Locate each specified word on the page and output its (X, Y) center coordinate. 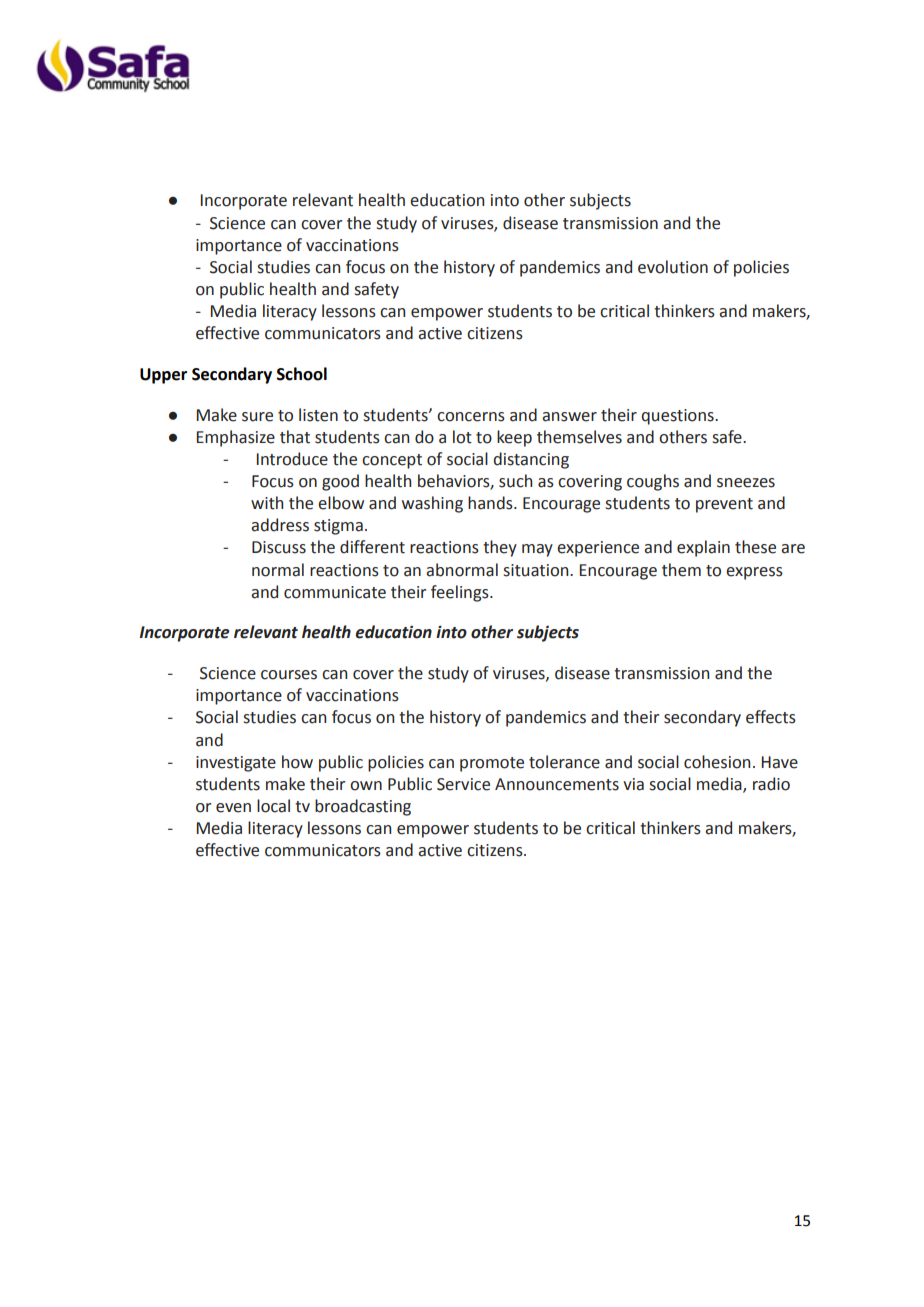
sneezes (746, 483)
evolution (673, 267)
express (754, 573)
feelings (461, 593)
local (273, 806)
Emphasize (236, 438)
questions (679, 417)
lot (462, 437)
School (302, 374)
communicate (335, 592)
